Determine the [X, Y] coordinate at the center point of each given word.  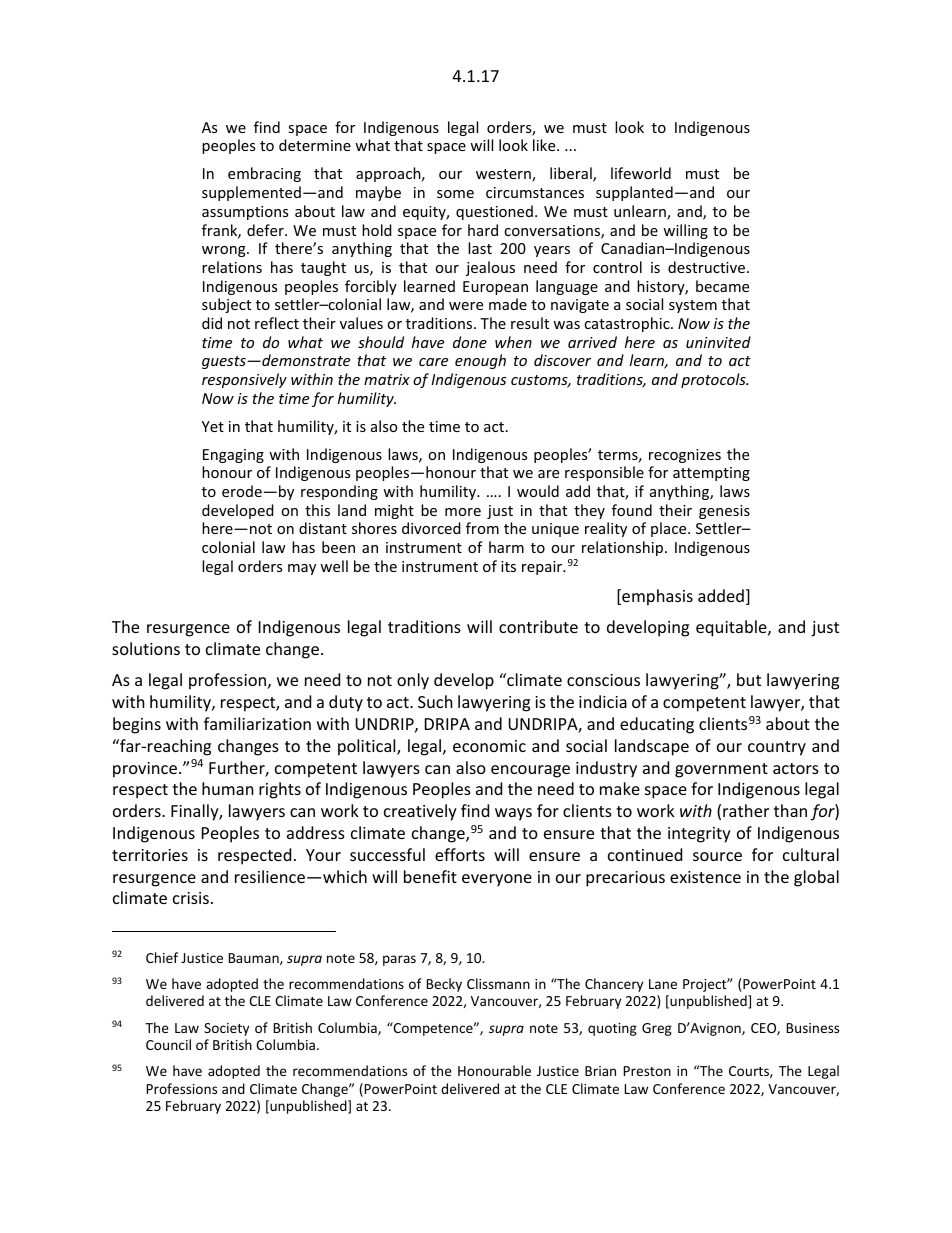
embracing [264, 174]
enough [480, 361]
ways [513, 814]
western [504, 175]
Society [226, 1029]
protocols [714, 380]
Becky [444, 985]
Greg [657, 1029]
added [721, 595]
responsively [244, 380]
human [228, 788]
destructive [708, 267]
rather [746, 810]
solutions [146, 648]
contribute [538, 626]
